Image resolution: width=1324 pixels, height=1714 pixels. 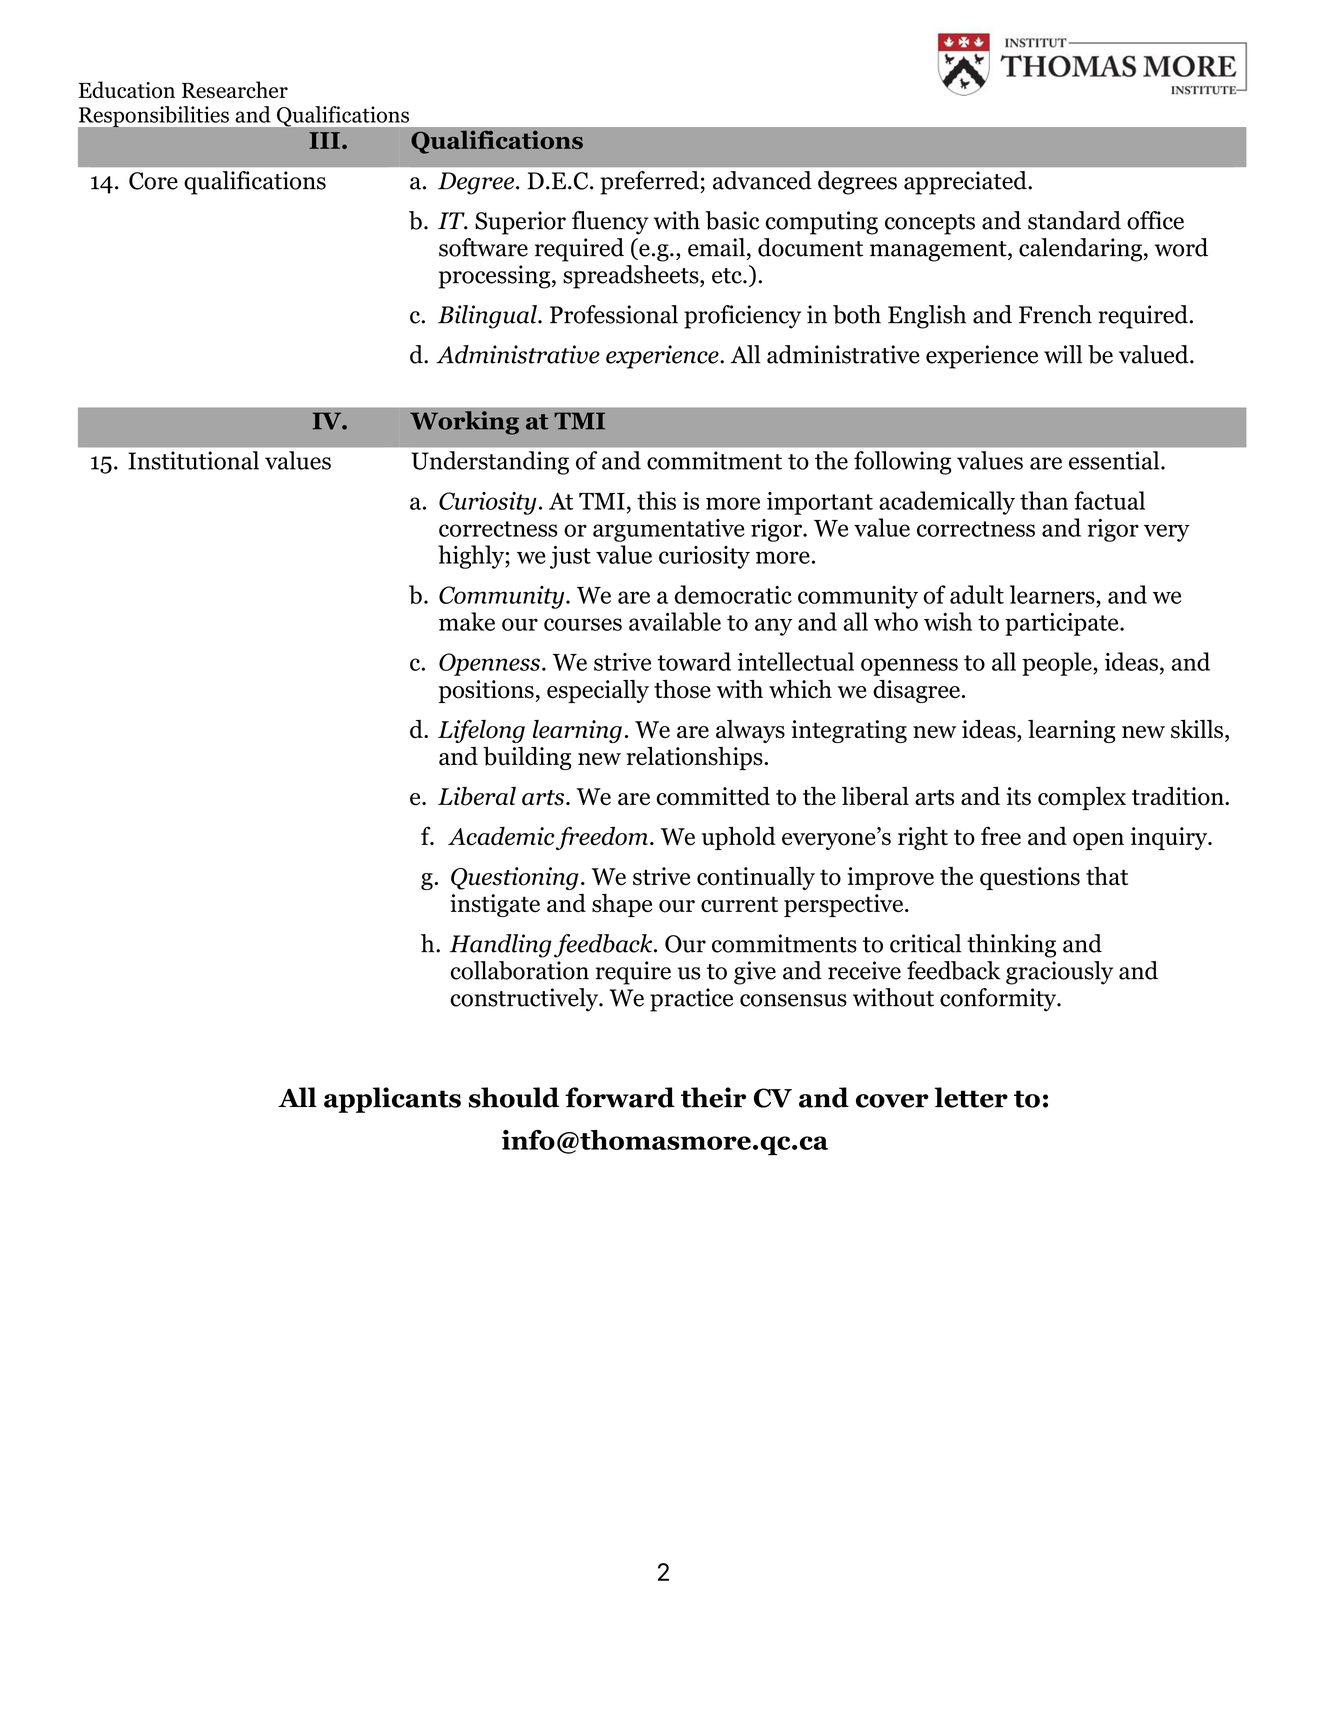 I want to click on questions, so click(x=1030, y=878).
